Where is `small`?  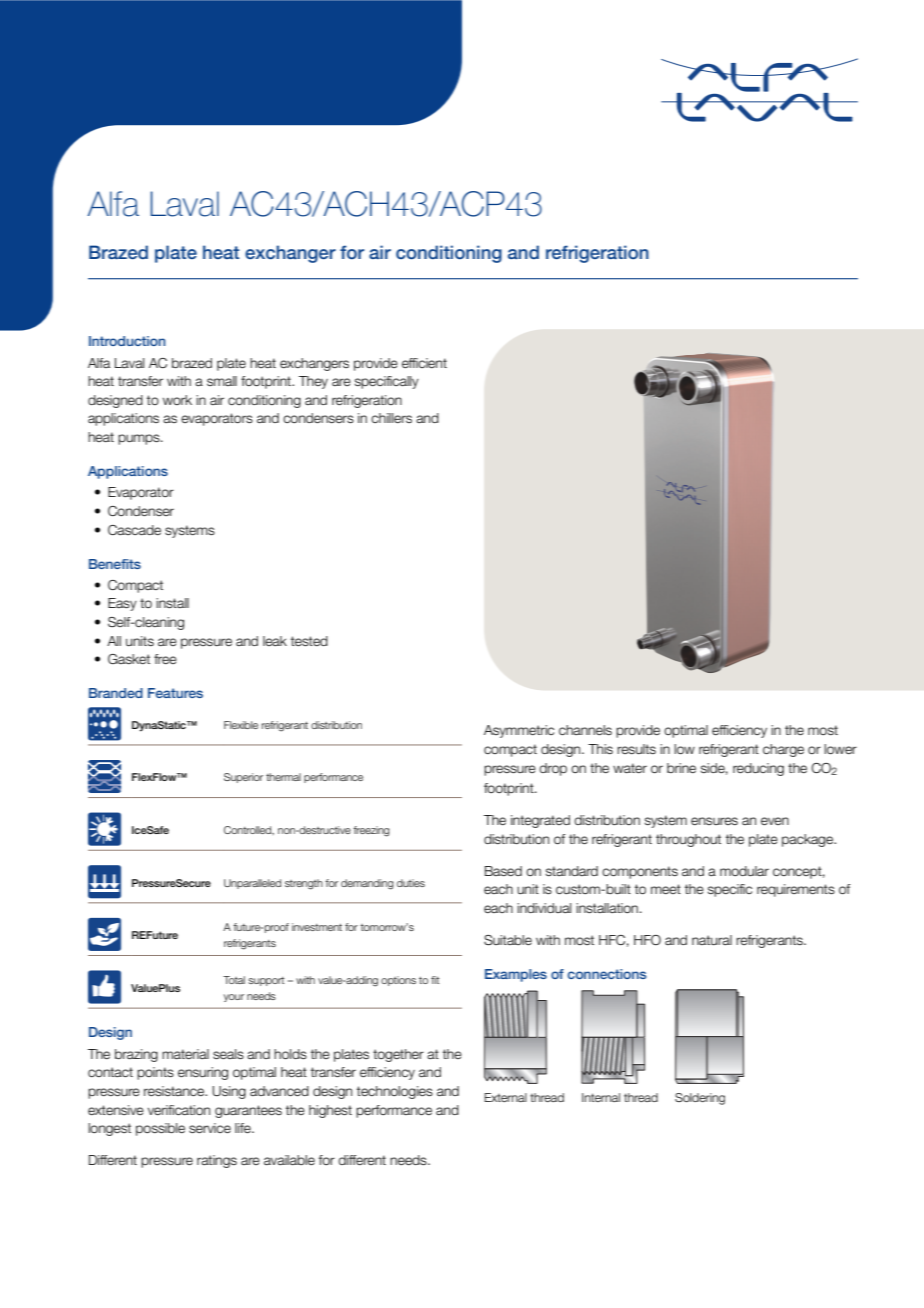 small is located at coordinates (222, 381).
